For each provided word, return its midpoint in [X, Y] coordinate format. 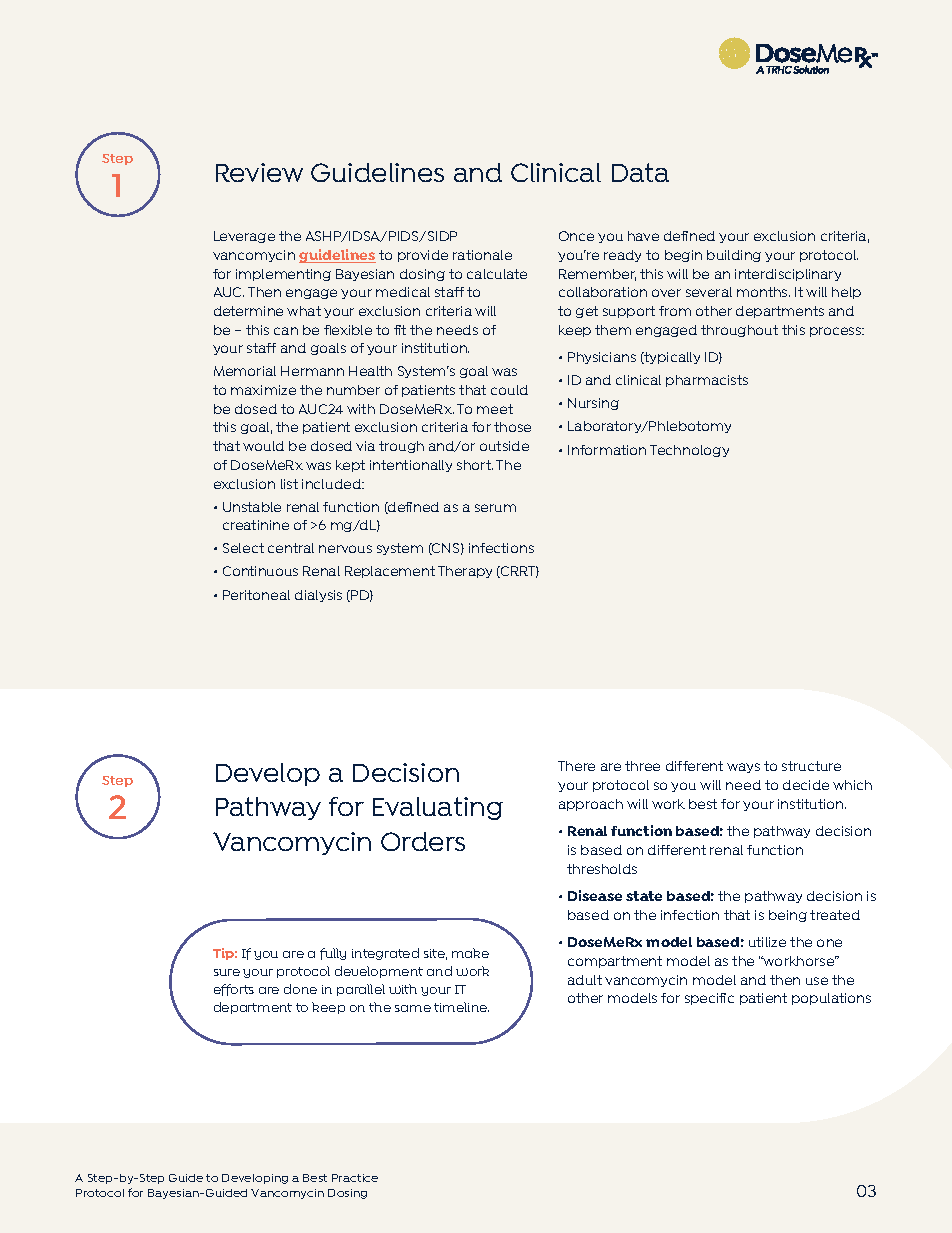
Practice [355, 1178]
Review [259, 172]
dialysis [318, 596]
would [263, 446]
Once [576, 236]
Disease [595, 895]
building [734, 256]
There [576, 766]
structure [811, 766]
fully [333, 954]
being [788, 916]
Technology [689, 451]
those [512, 427]
